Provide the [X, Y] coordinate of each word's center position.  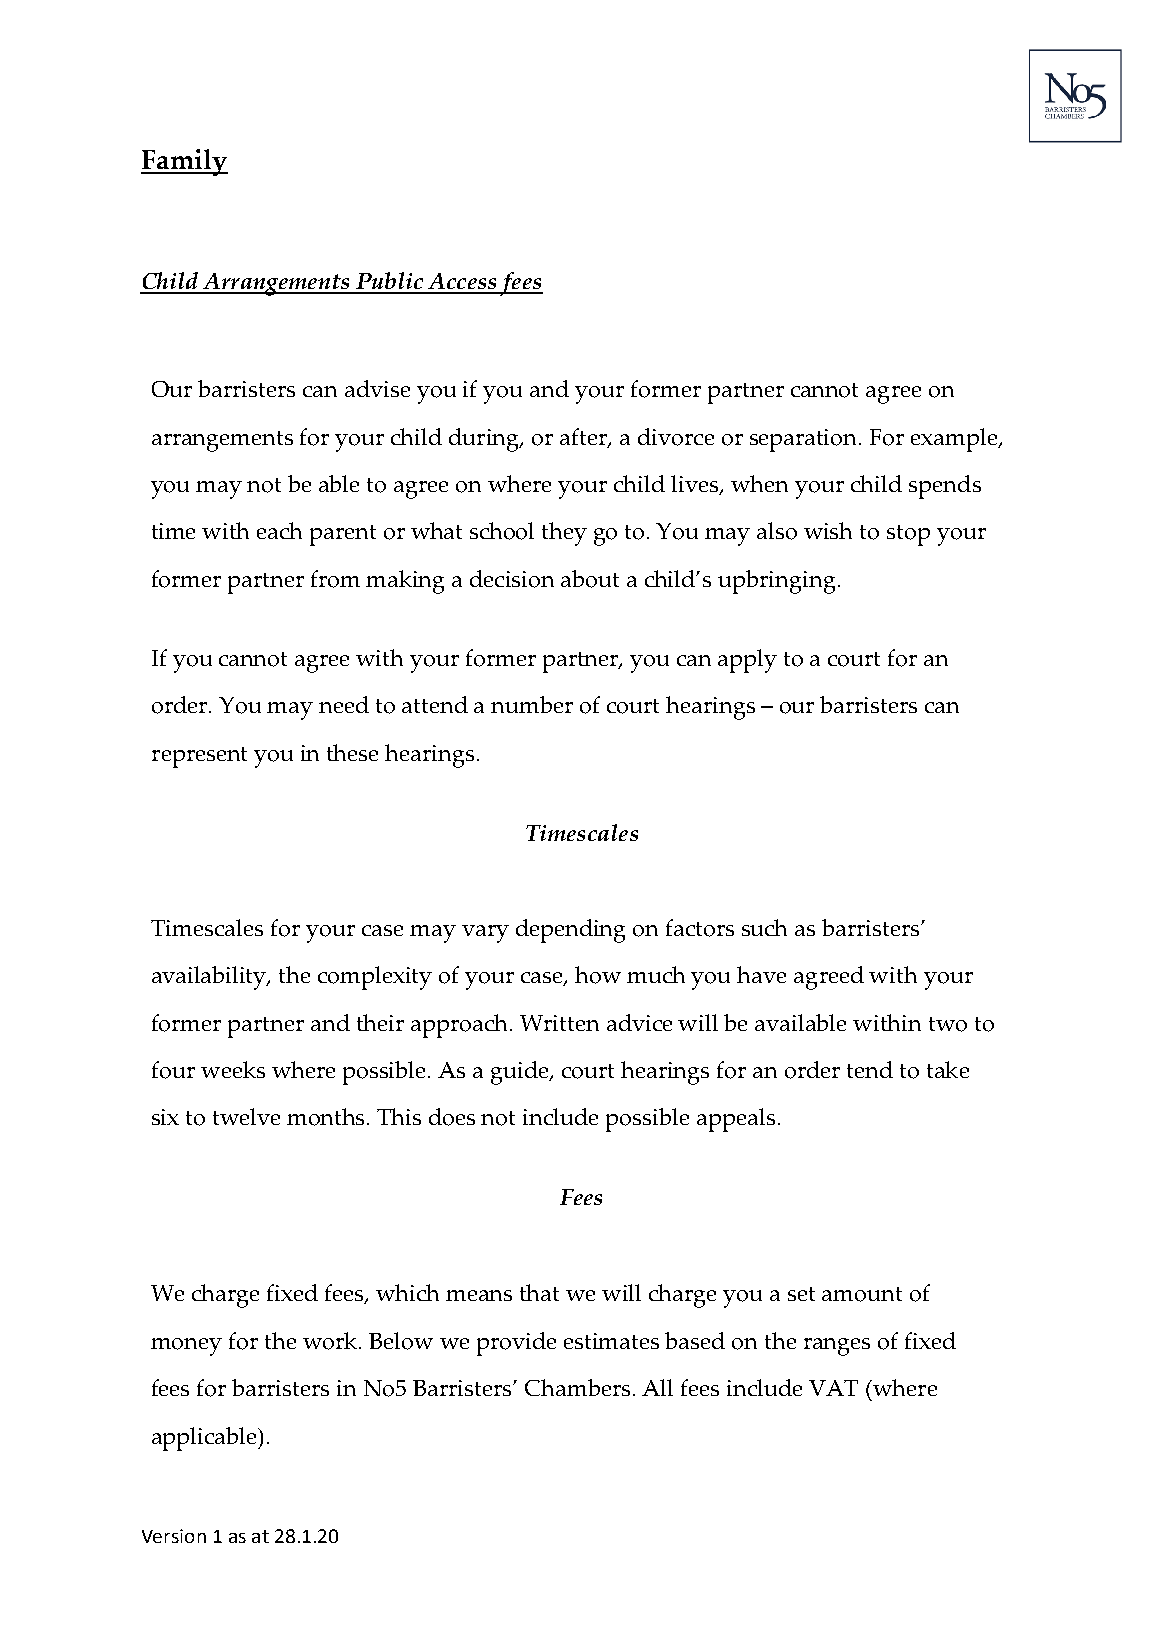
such [764, 927]
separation [805, 440]
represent [199, 757]
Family [184, 162]
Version [174, 1536]
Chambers [577, 1387]
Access [462, 283]
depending [570, 931]
